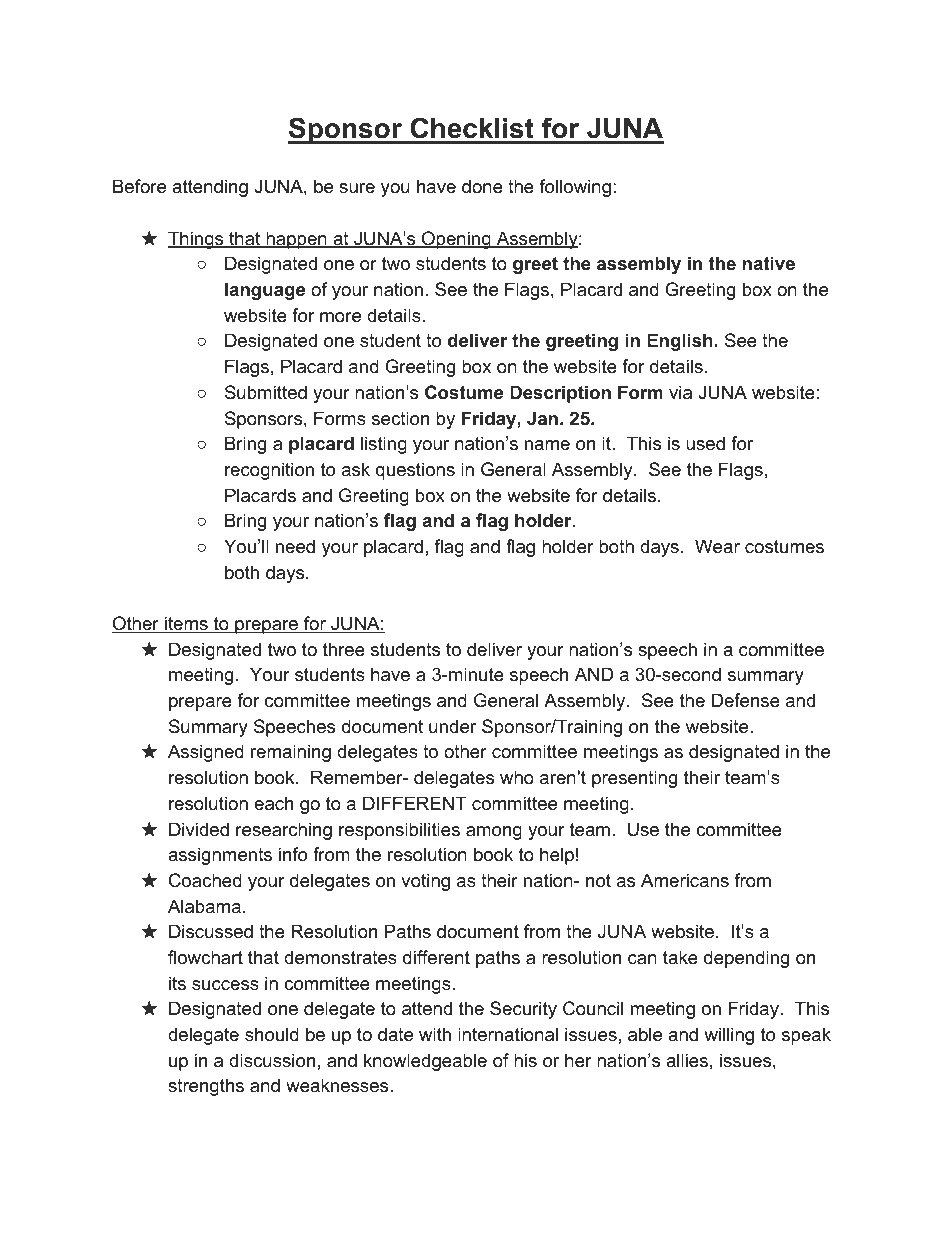 The width and height of the screenshot is (952, 1233). I want to click on strengths, so click(206, 1087).
